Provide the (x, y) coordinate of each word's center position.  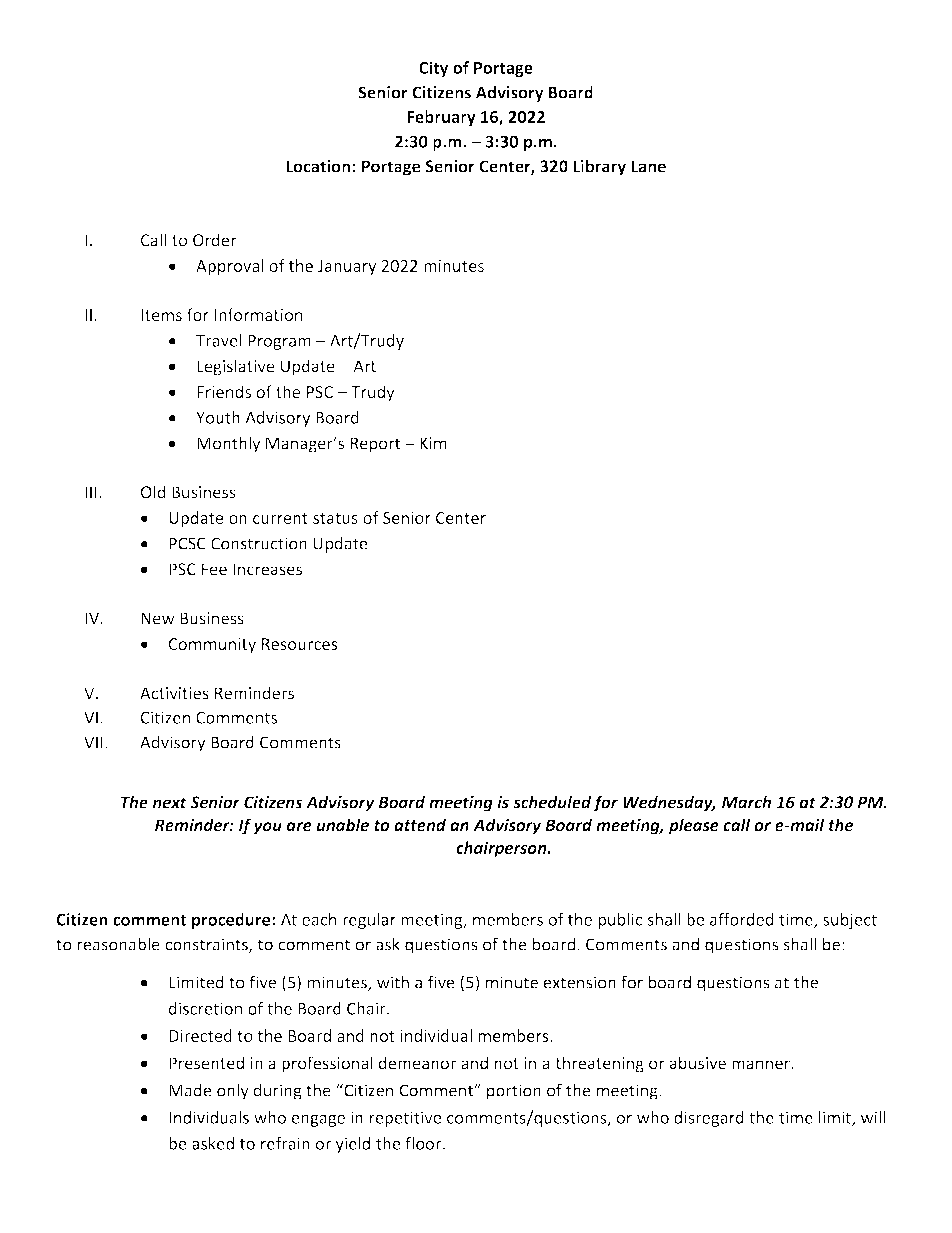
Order (215, 240)
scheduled (552, 802)
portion (514, 1092)
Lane (648, 166)
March (746, 802)
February (441, 118)
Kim (433, 443)
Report (375, 445)
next (170, 803)
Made (190, 1090)
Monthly (228, 444)
